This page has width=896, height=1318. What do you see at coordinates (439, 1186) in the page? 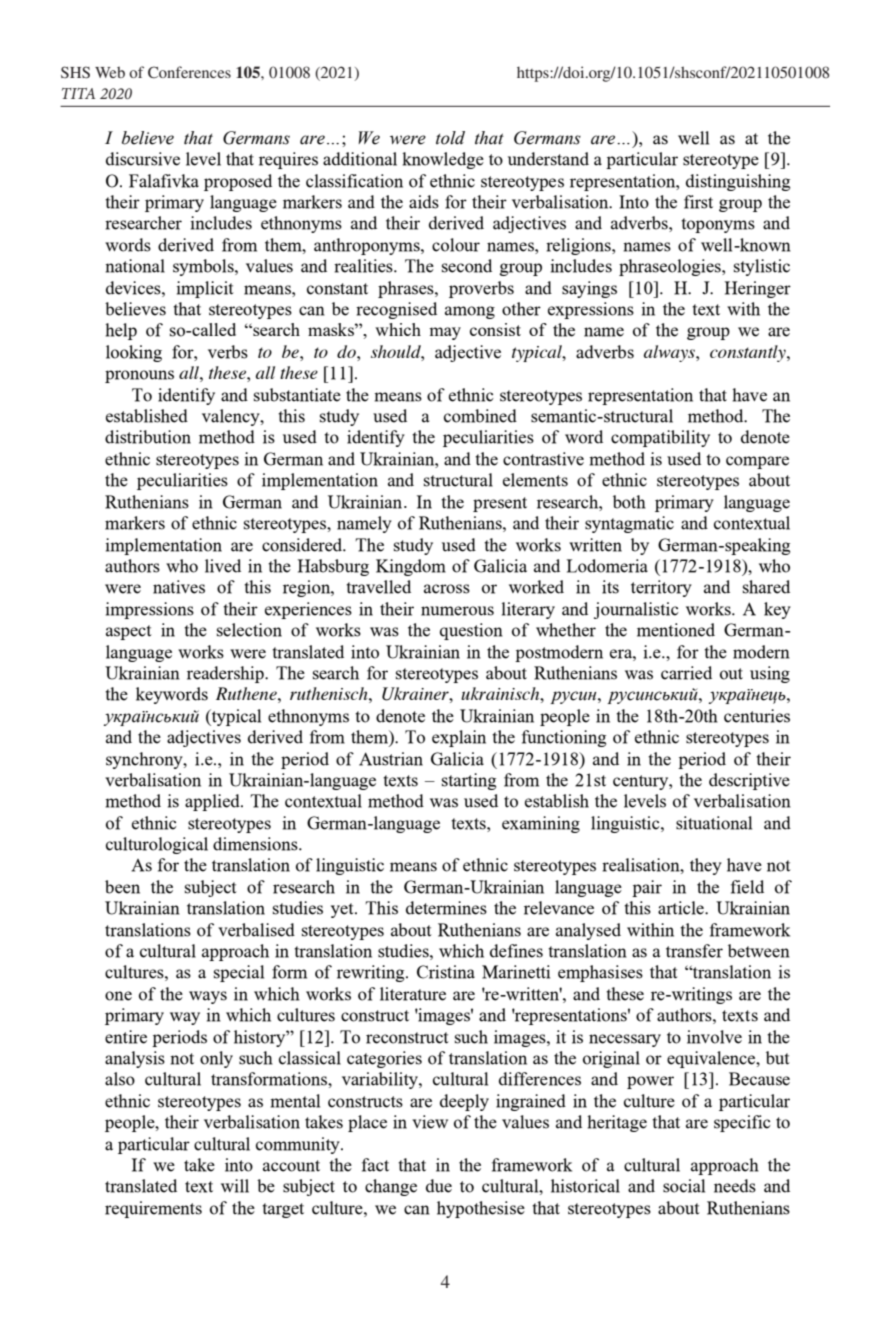
I see `due` at bounding box center [439, 1186].
